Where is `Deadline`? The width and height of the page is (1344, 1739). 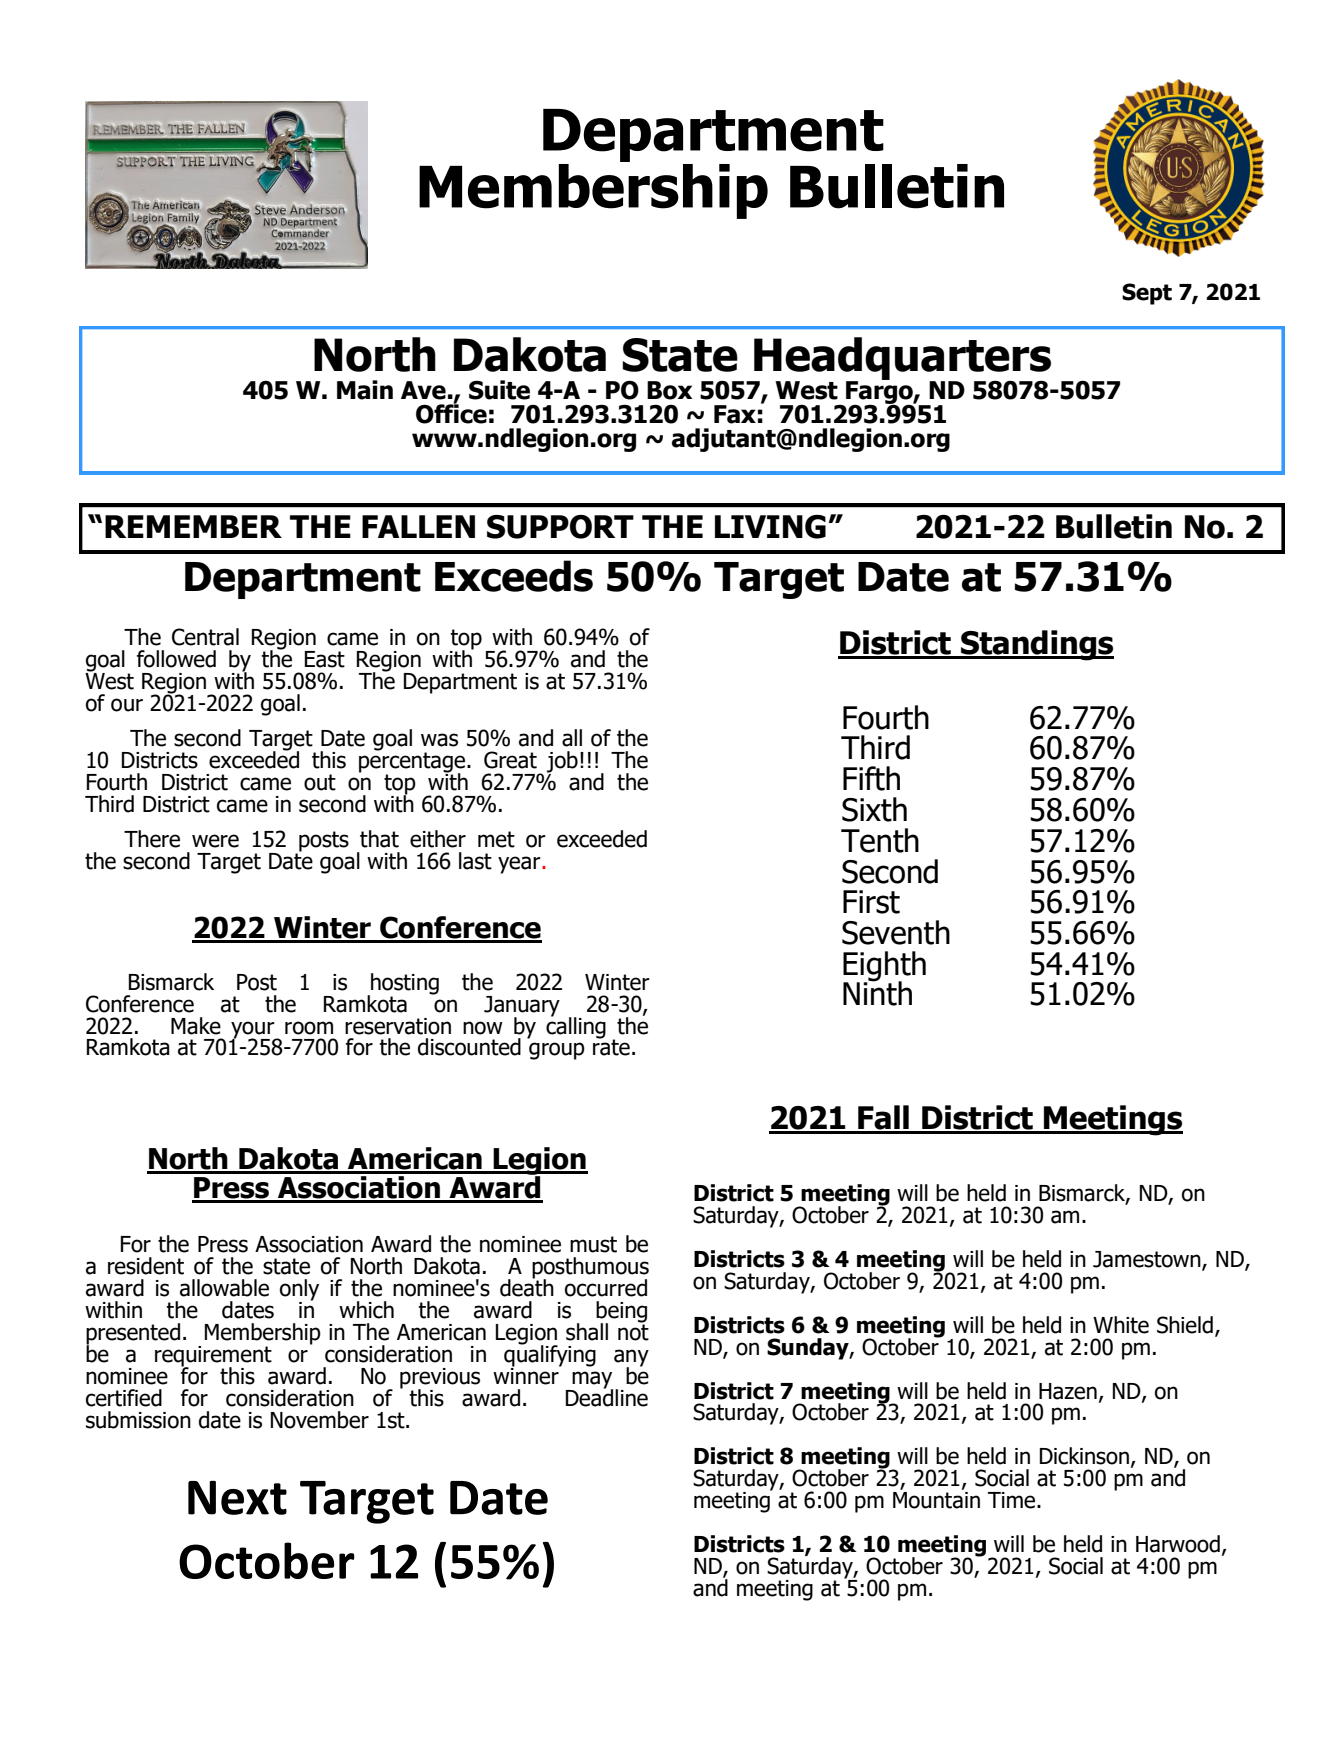 Deadline is located at coordinates (607, 1396).
